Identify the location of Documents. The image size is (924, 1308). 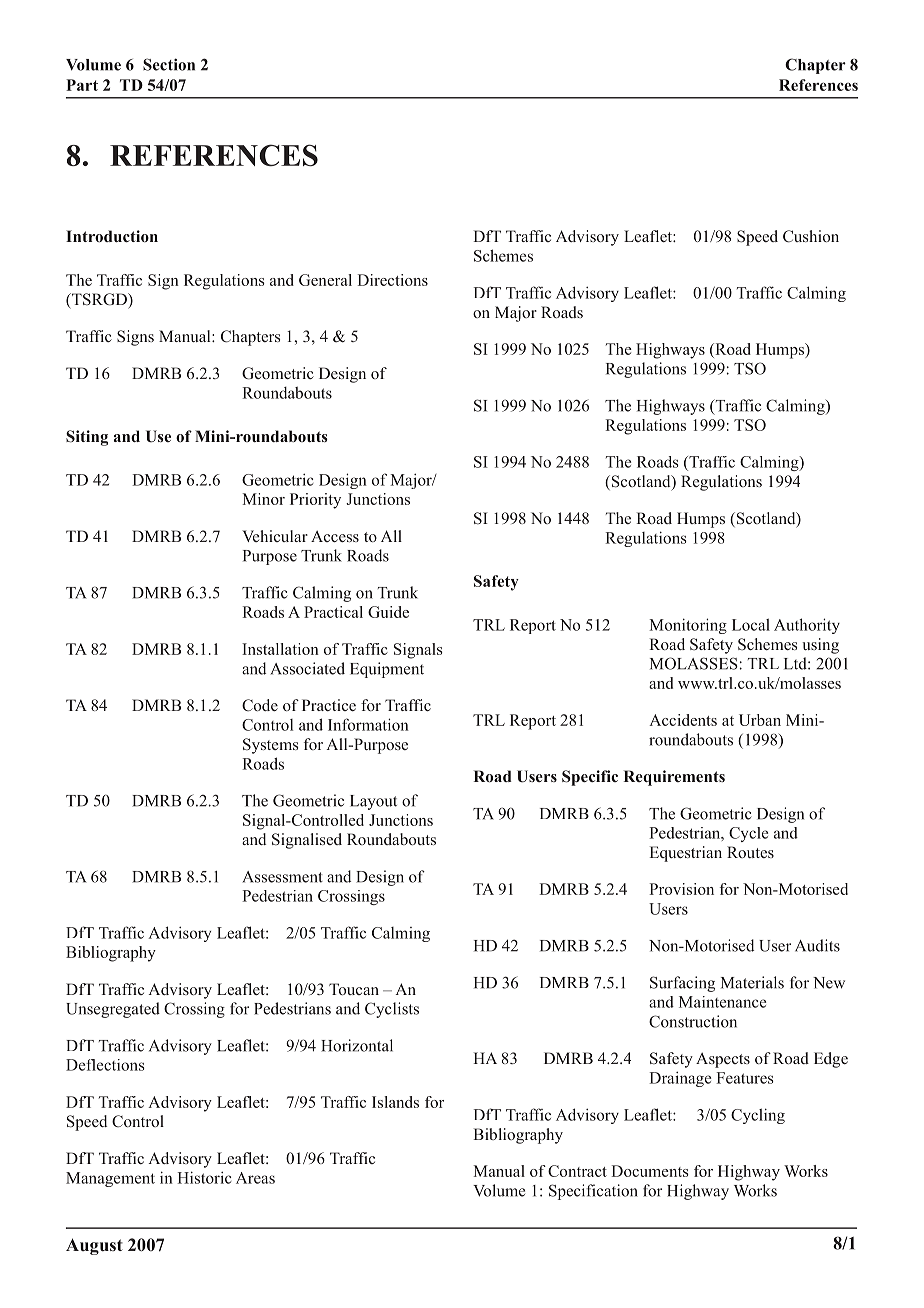
(650, 1171).
